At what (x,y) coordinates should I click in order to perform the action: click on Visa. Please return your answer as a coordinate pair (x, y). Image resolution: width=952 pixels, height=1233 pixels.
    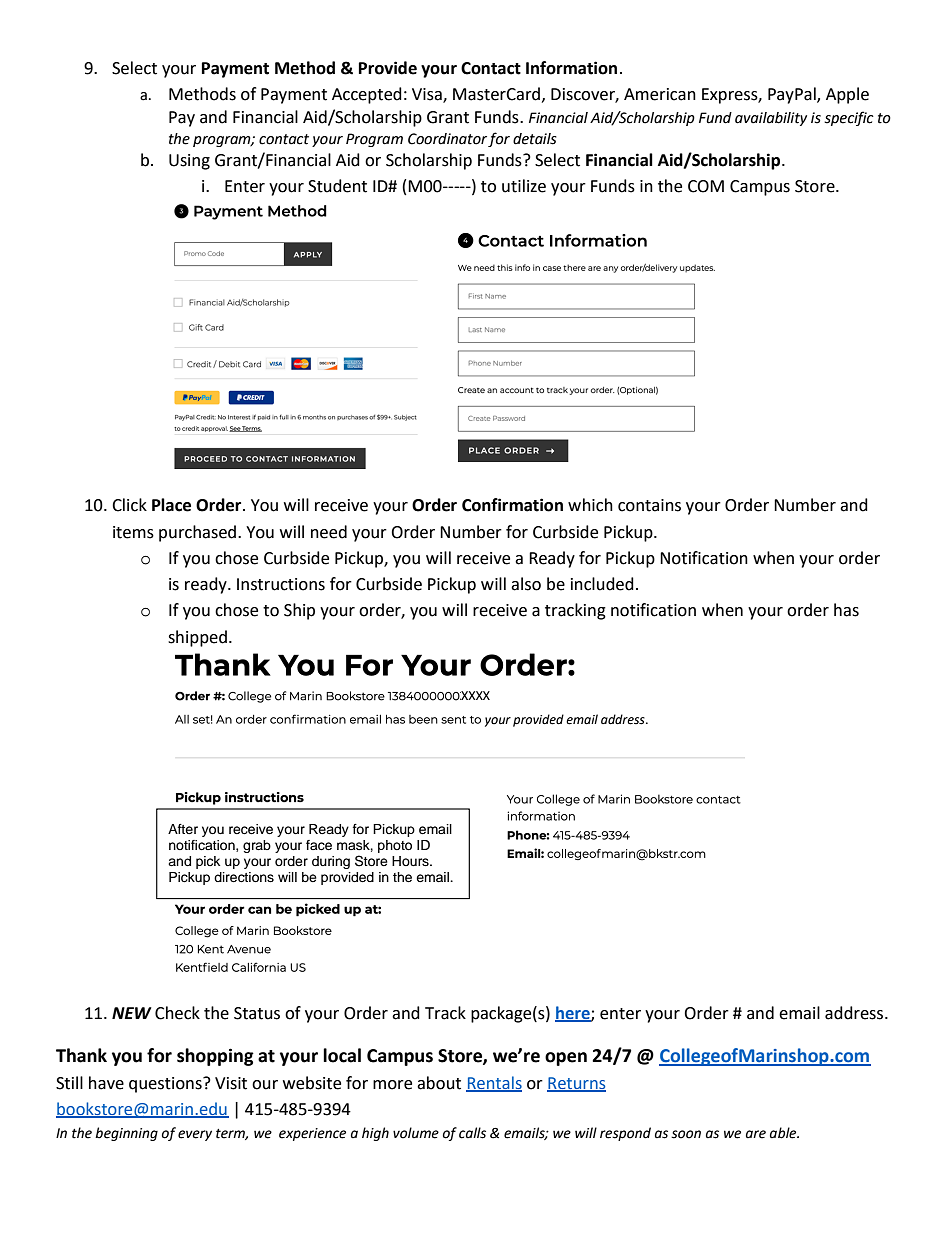
    Looking at the image, I should click on (428, 95).
